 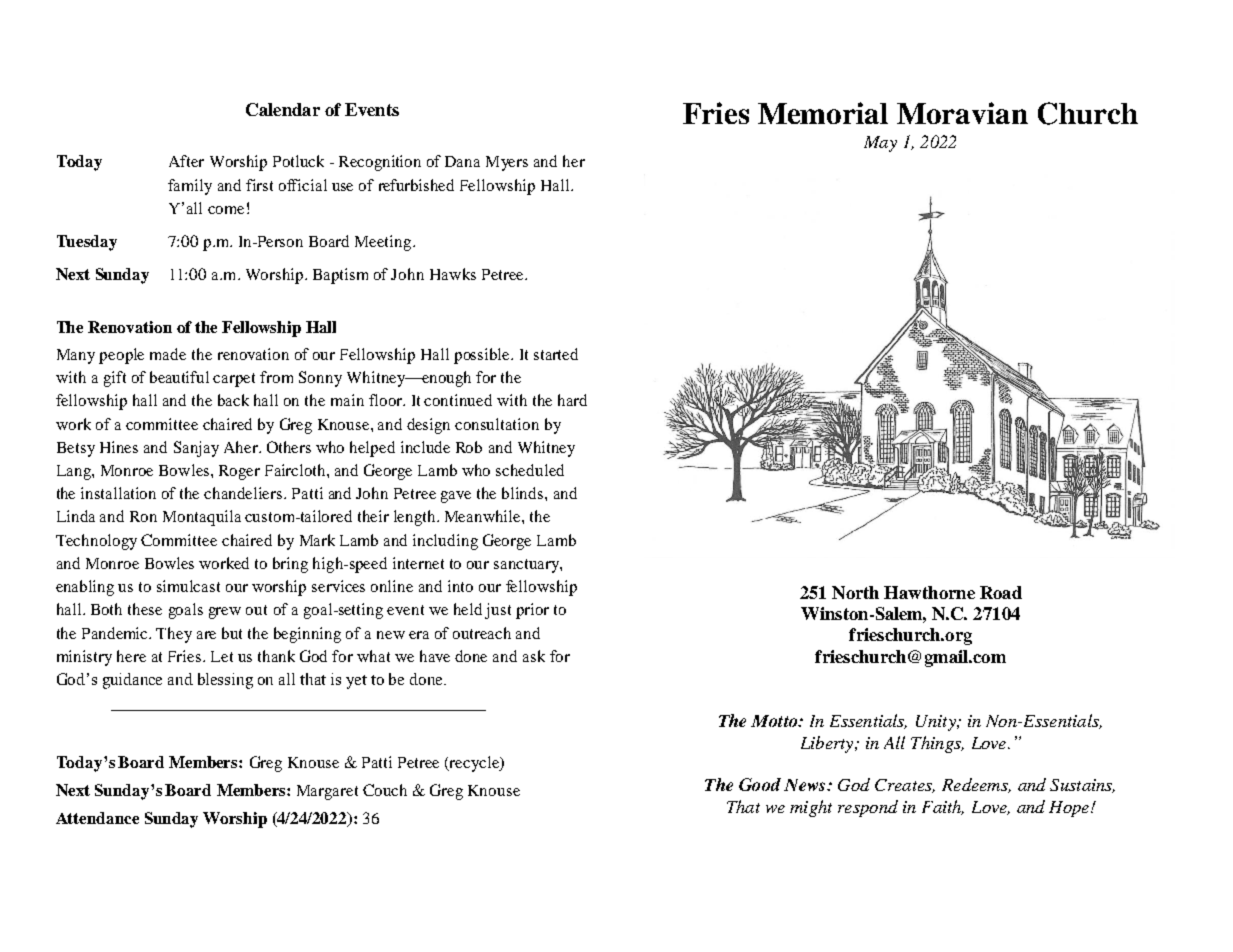 I want to click on After, so click(x=186, y=161).
